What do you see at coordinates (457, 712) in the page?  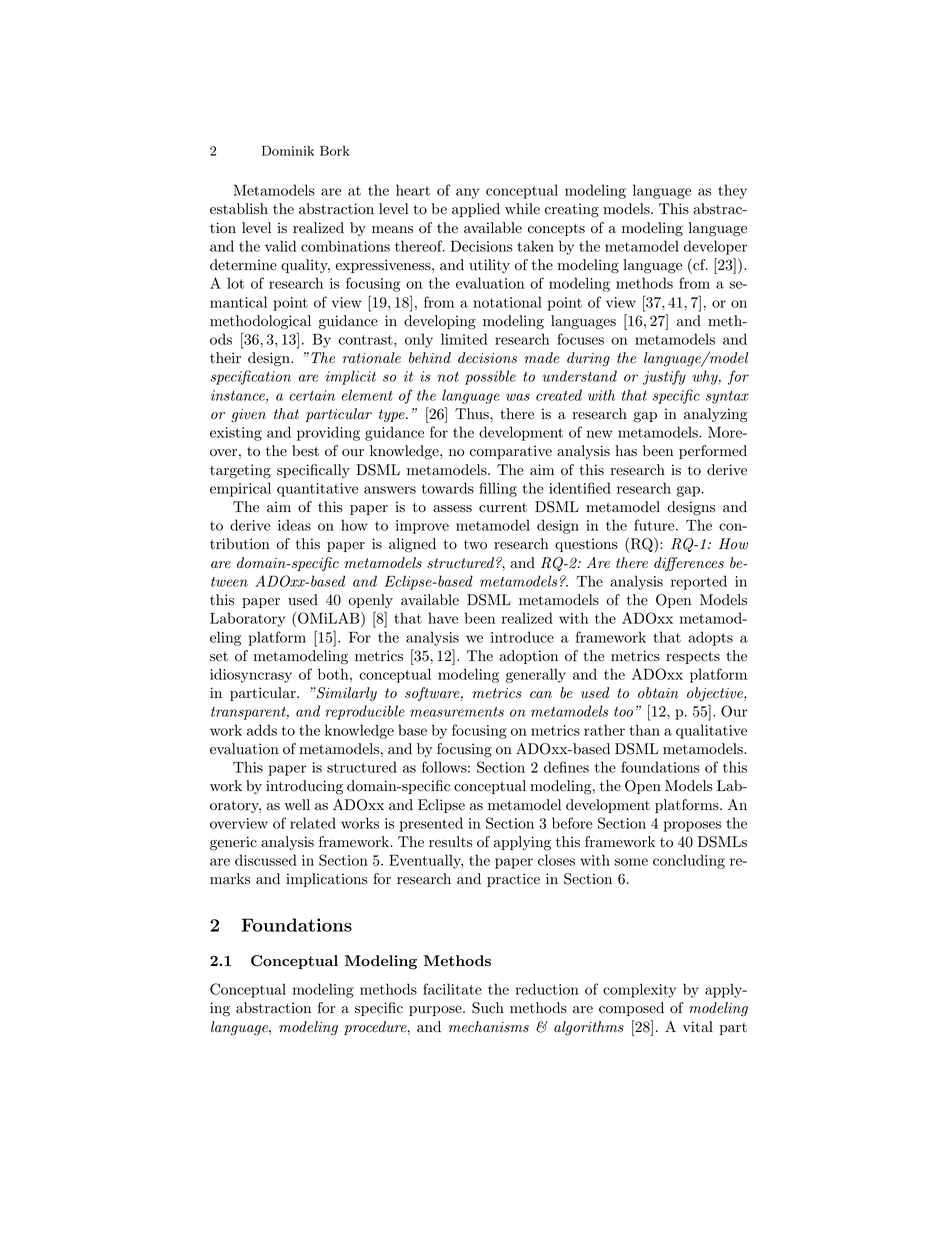 I see `measurements` at bounding box center [457, 712].
